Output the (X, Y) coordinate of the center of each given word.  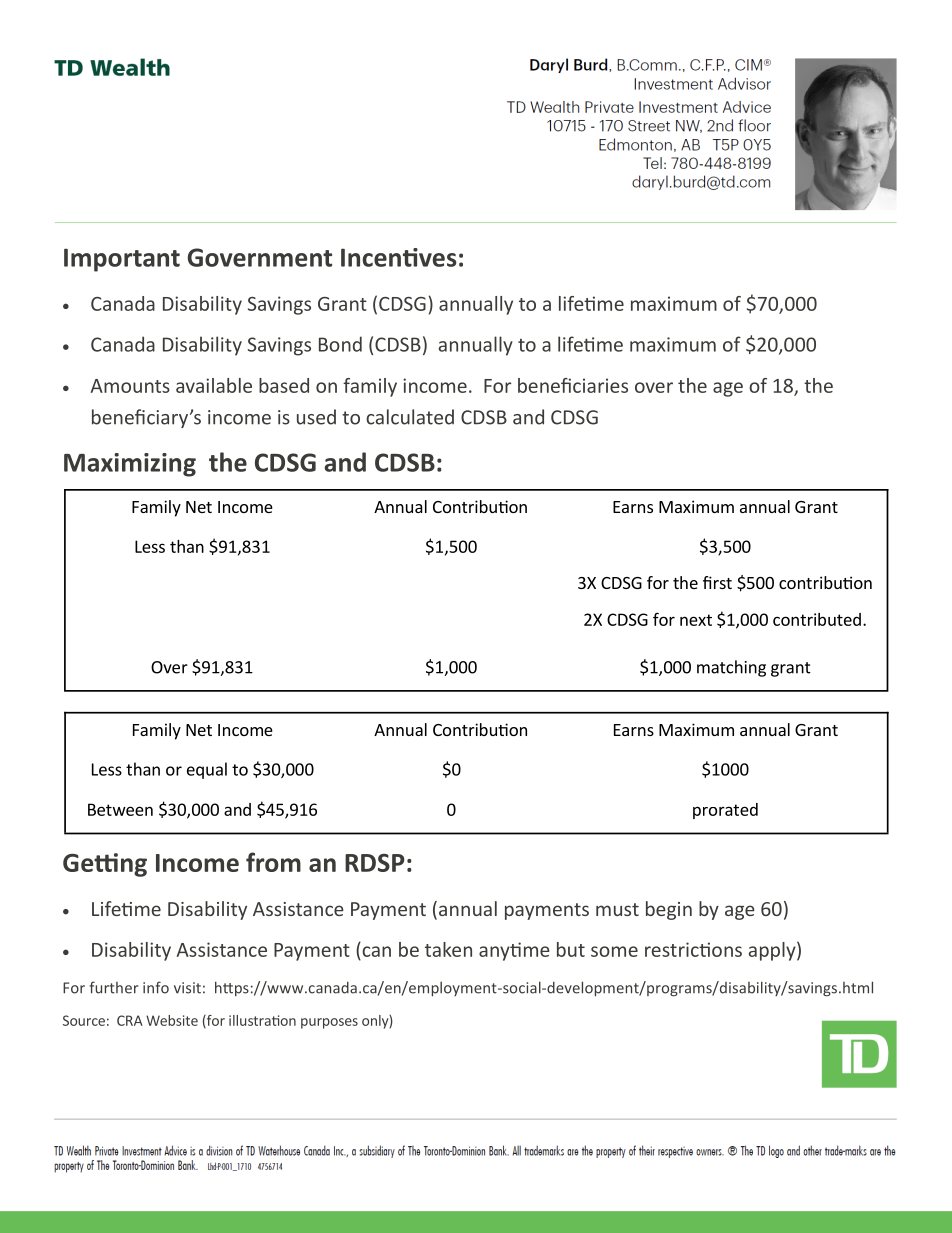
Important (122, 260)
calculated (410, 417)
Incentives (399, 257)
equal (207, 770)
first (717, 582)
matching (731, 668)
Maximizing (130, 465)
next (696, 620)
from (273, 862)
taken (448, 949)
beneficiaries (573, 385)
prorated (725, 811)
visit (187, 988)
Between (120, 809)
